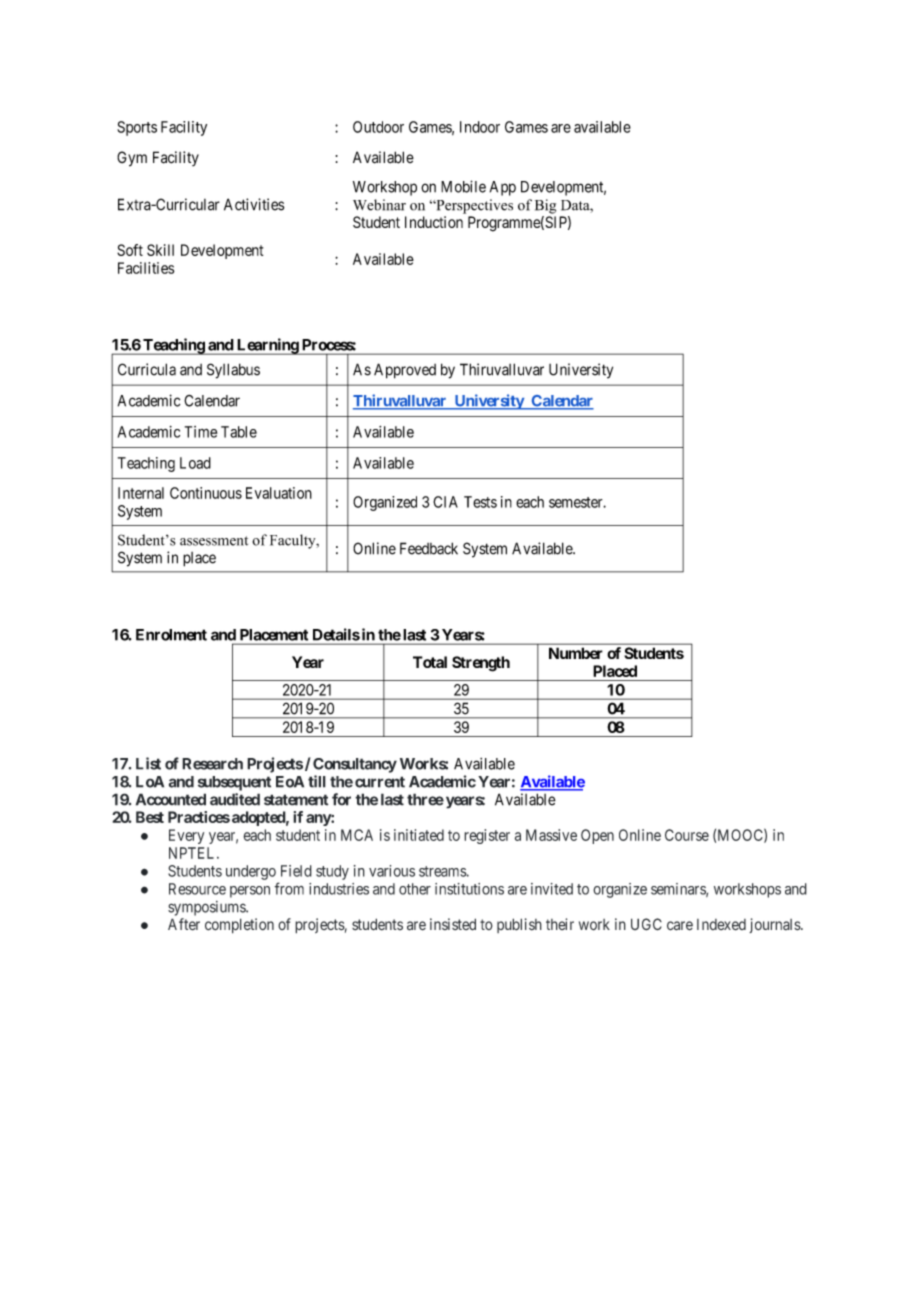 This screenshot has height=1308, width=924. What do you see at coordinates (469, 889) in the screenshot?
I see `institutions` at bounding box center [469, 889].
